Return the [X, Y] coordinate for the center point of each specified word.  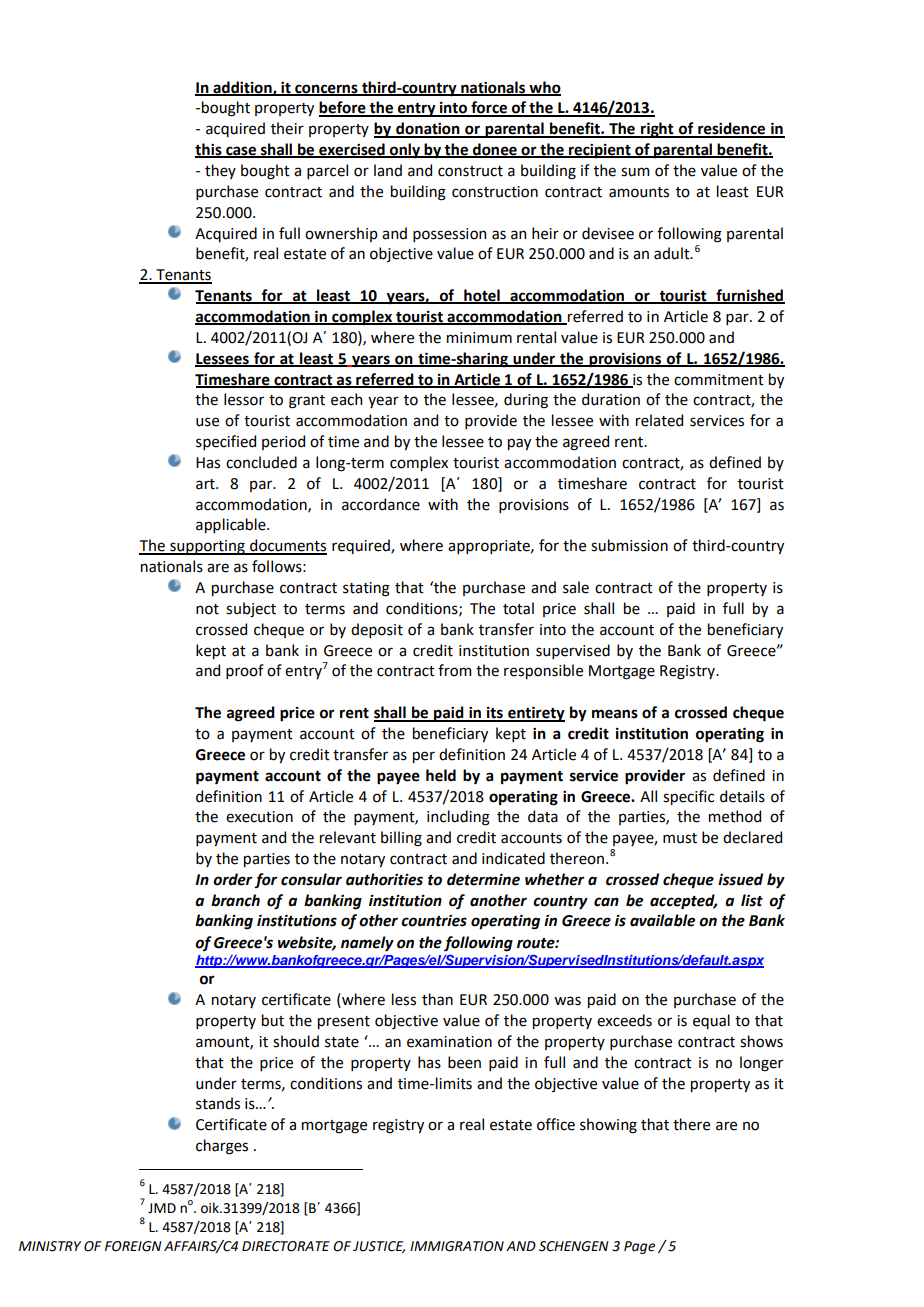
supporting [207, 547]
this [209, 150]
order [233, 879]
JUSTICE [379, 1247]
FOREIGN [133, 1246]
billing [401, 839]
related [659, 420]
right [657, 130]
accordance [381, 504]
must [680, 838]
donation [428, 129]
